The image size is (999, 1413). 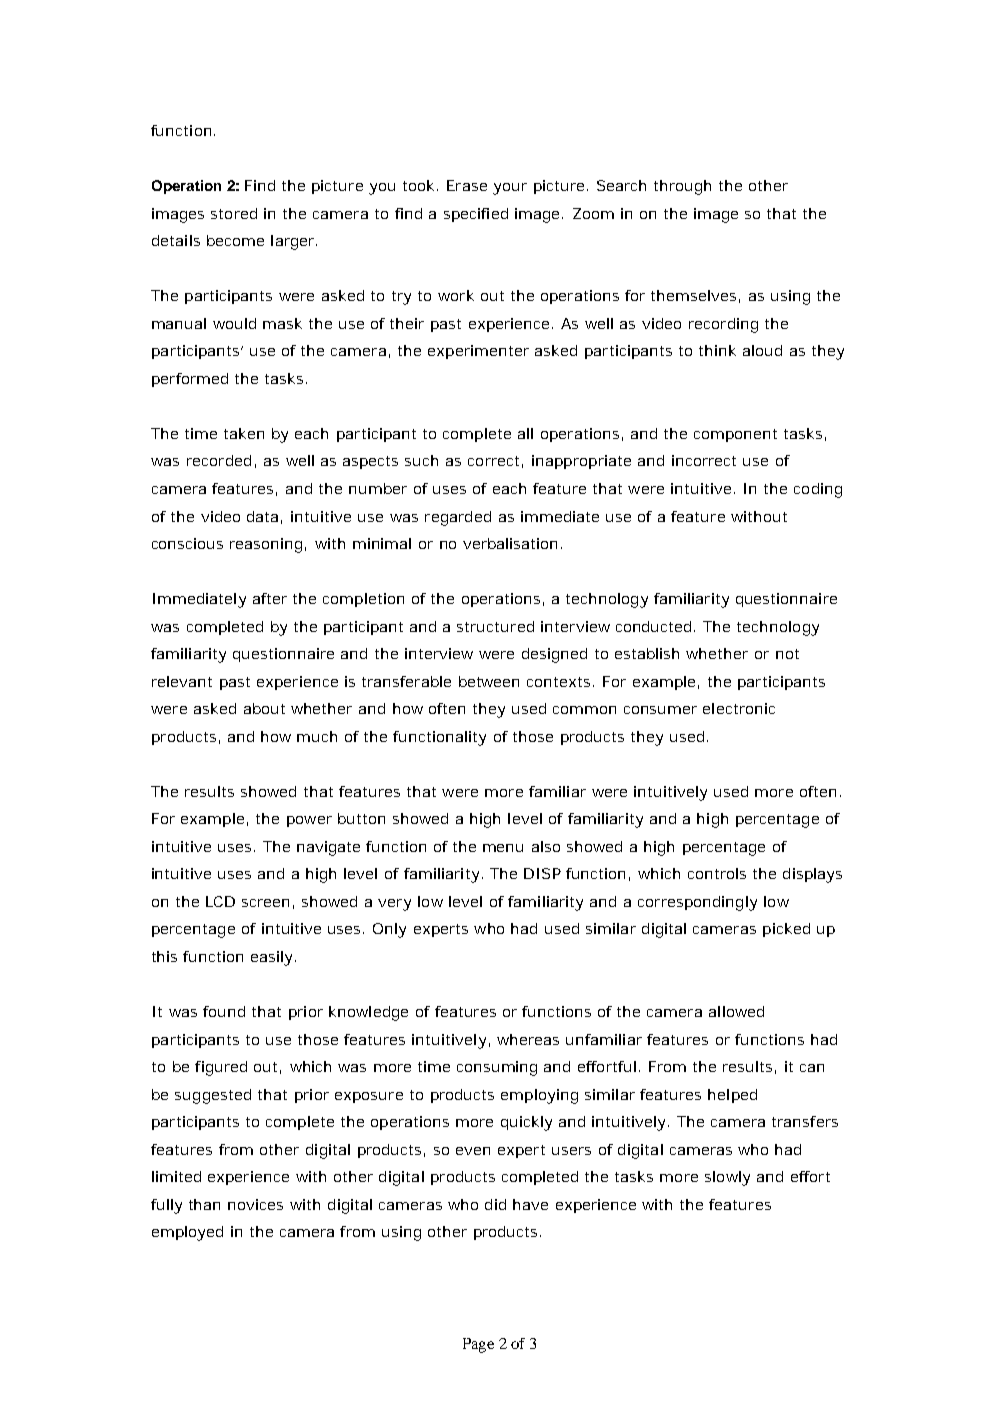 What do you see at coordinates (234, 213) in the image?
I see `stored` at bounding box center [234, 213].
